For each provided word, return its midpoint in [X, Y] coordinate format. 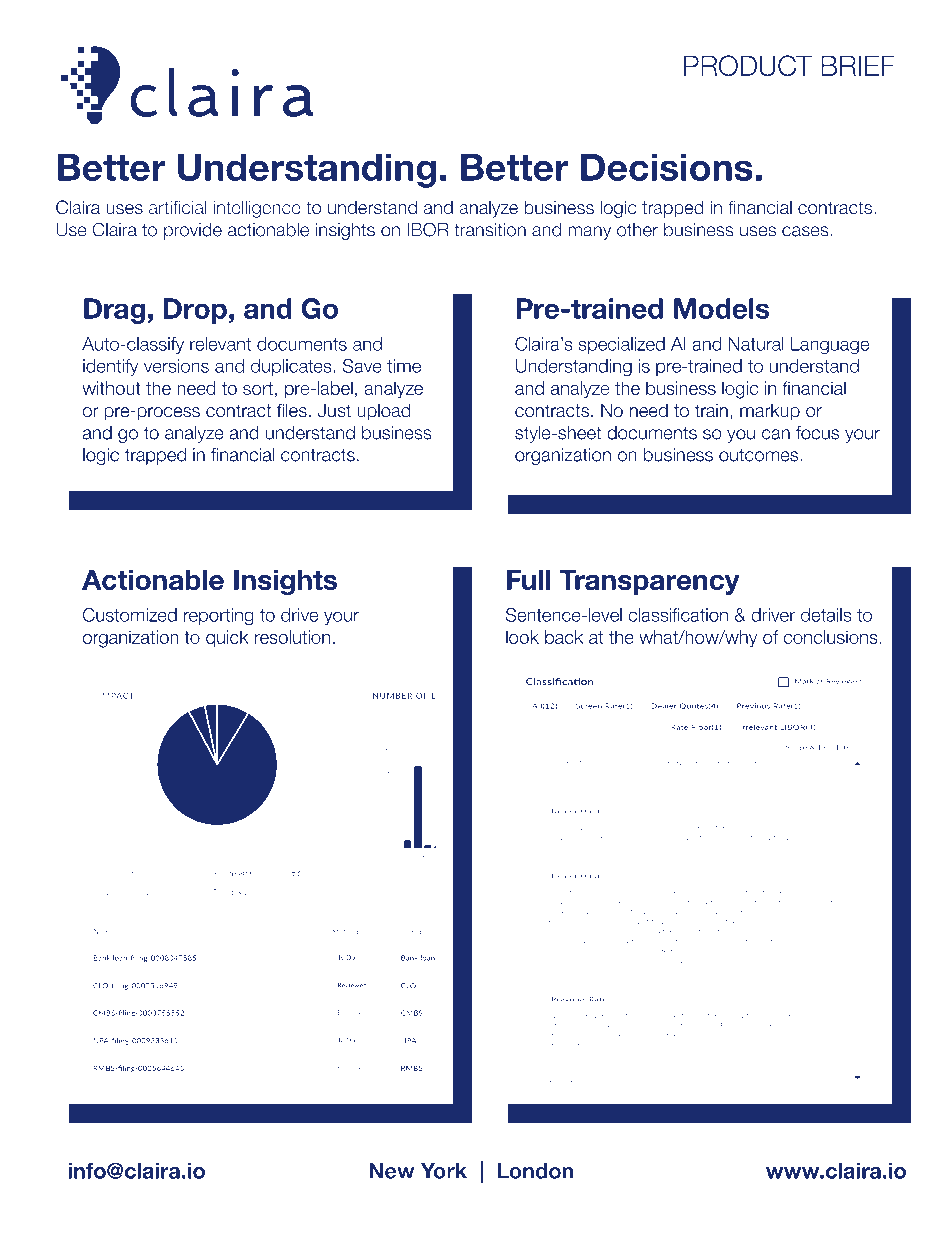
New [392, 1171]
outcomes [760, 455]
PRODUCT [748, 65]
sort [258, 388]
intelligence [257, 209]
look [522, 637]
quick [227, 639]
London [535, 1171]
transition [490, 230]
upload [384, 412]
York [444, 1171]
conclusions [830, 637]
